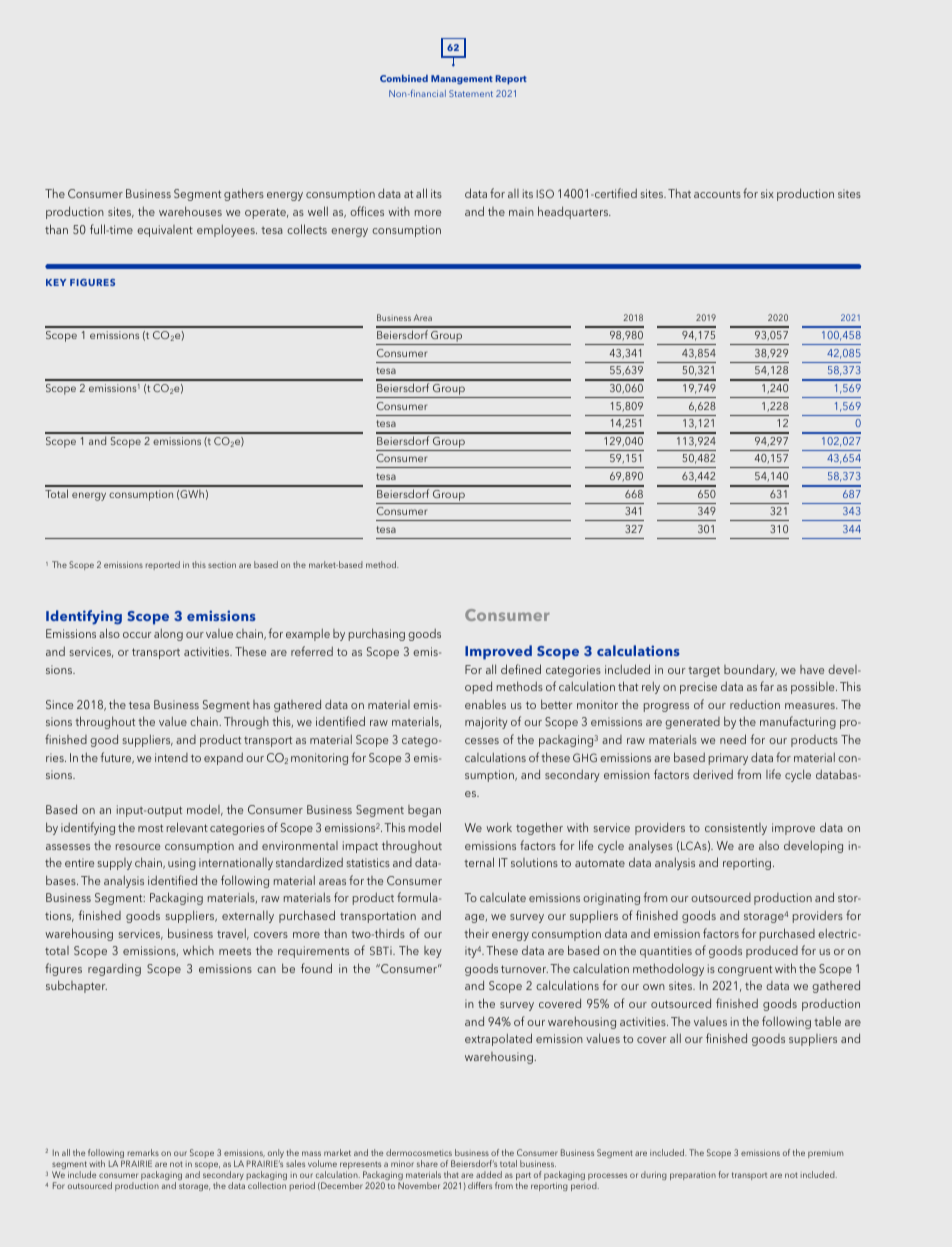  What do you see at coordinates (736, 829) in the screenshot?
I see `consistently` at bounding box center [736, 829].
